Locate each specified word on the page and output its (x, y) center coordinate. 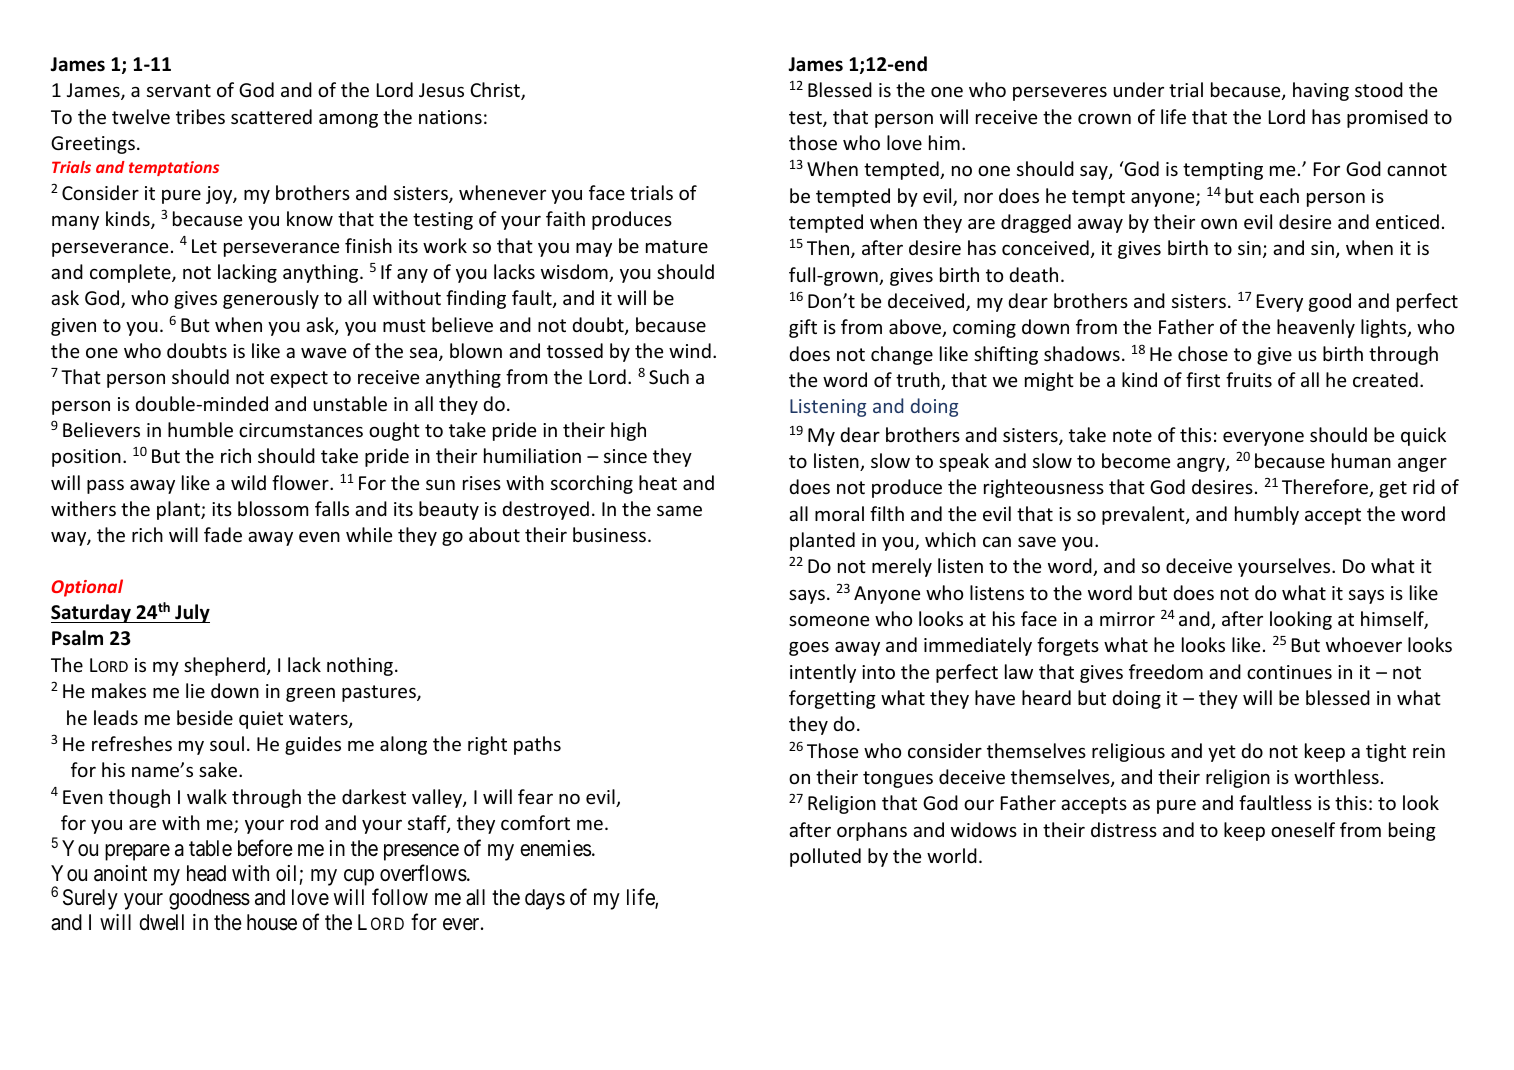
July (191, 613)
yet (1222, 753)
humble (200, 429)
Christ (496, 91)
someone (829, 620)
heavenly (1316, 328)
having (1321, 91)
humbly (1267, 515)
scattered (271, 116)
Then (829, 249)
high (628, 431)
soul (227, 743)
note (1132, 435)
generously (271, 299)
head (206, 873)
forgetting (832, 699)
